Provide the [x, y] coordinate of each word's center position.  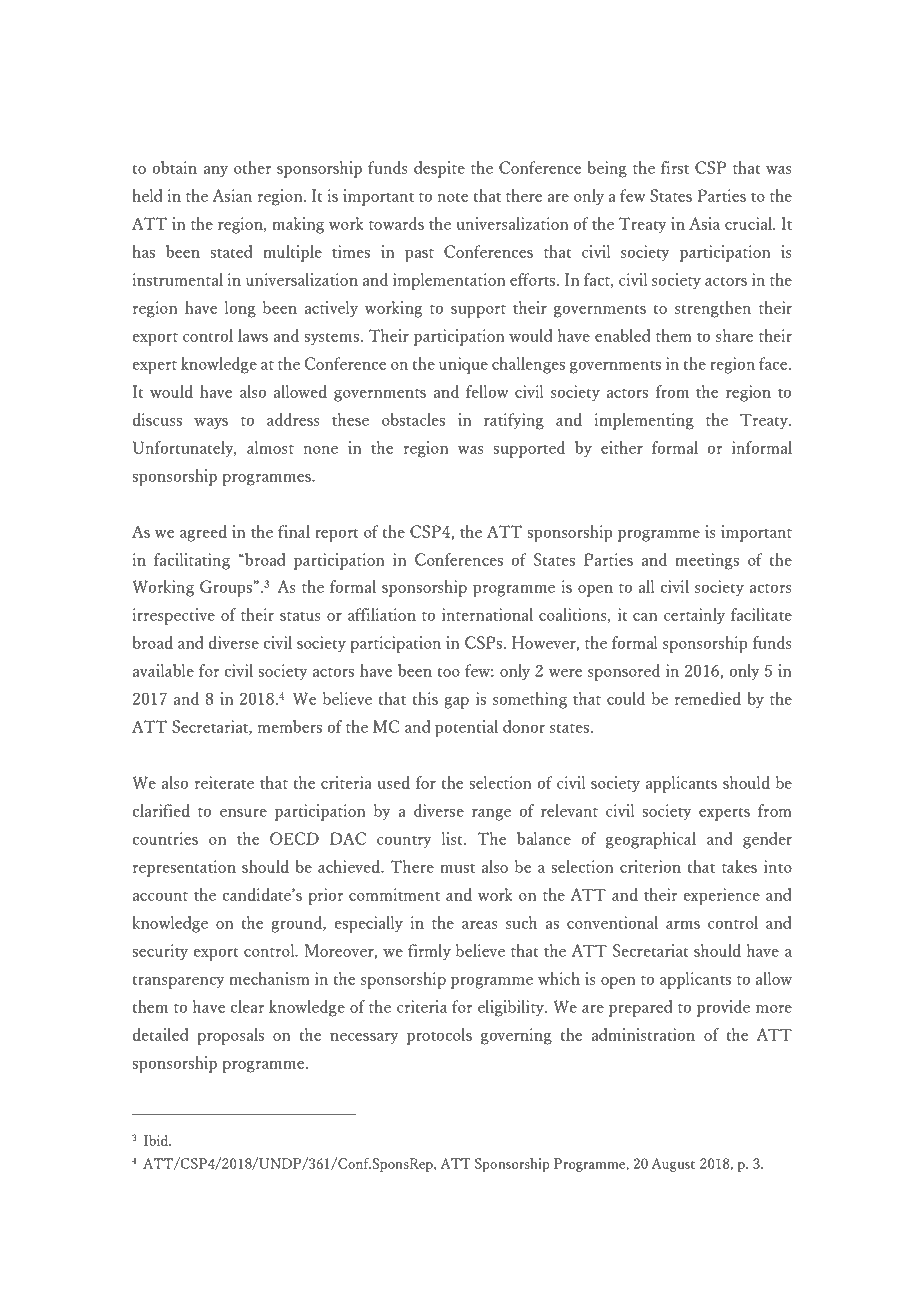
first [675, 167]
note [453, 197]
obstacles [413, 419]
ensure [243, 813]
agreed [203, 533]
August [673, 1165]
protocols [439, 1036]
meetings [707, 561]
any [216, 172]
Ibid [157, 1140]
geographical [651, 840]
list [453, 838]
